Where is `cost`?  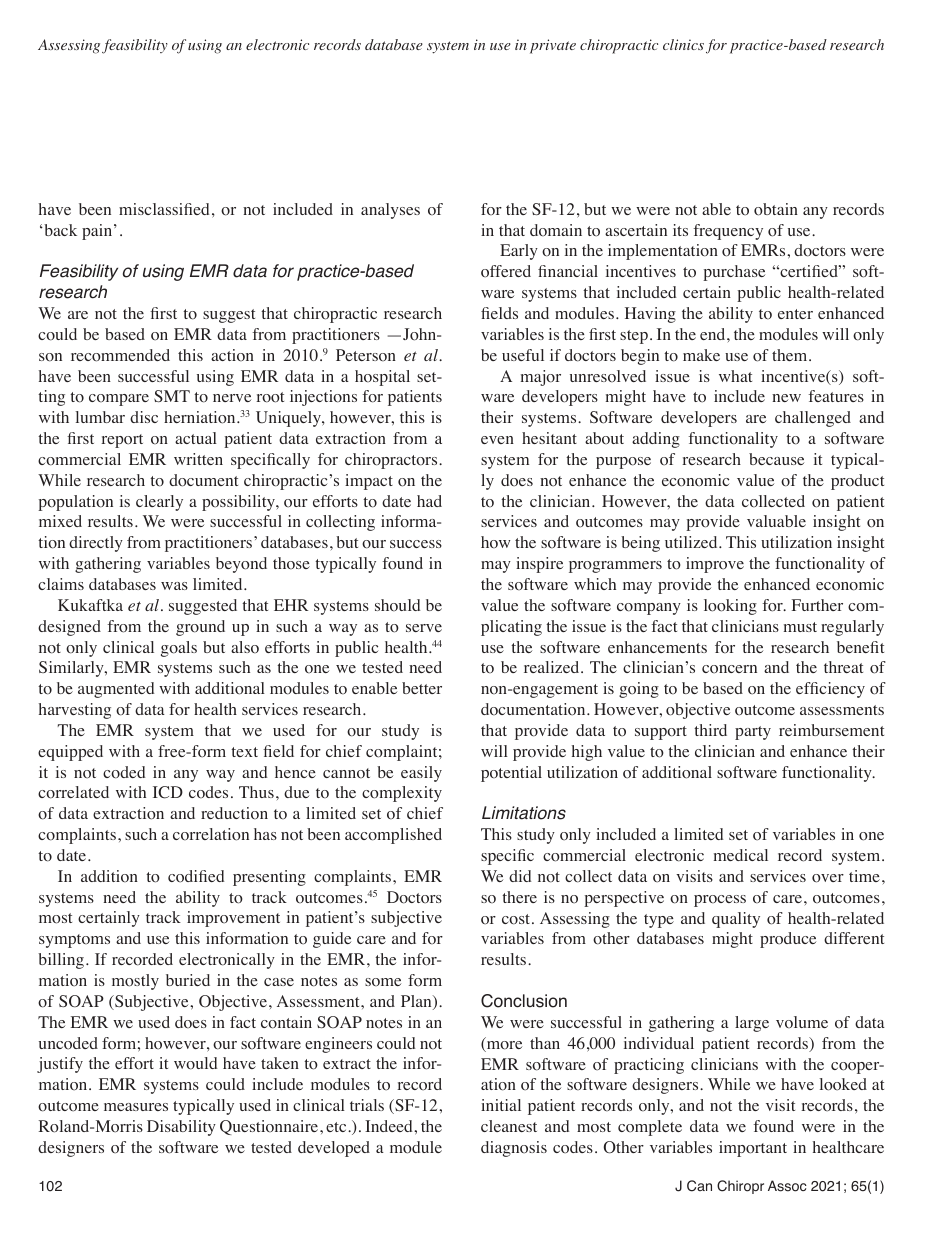
cost is located at coordinates (517, 919).
